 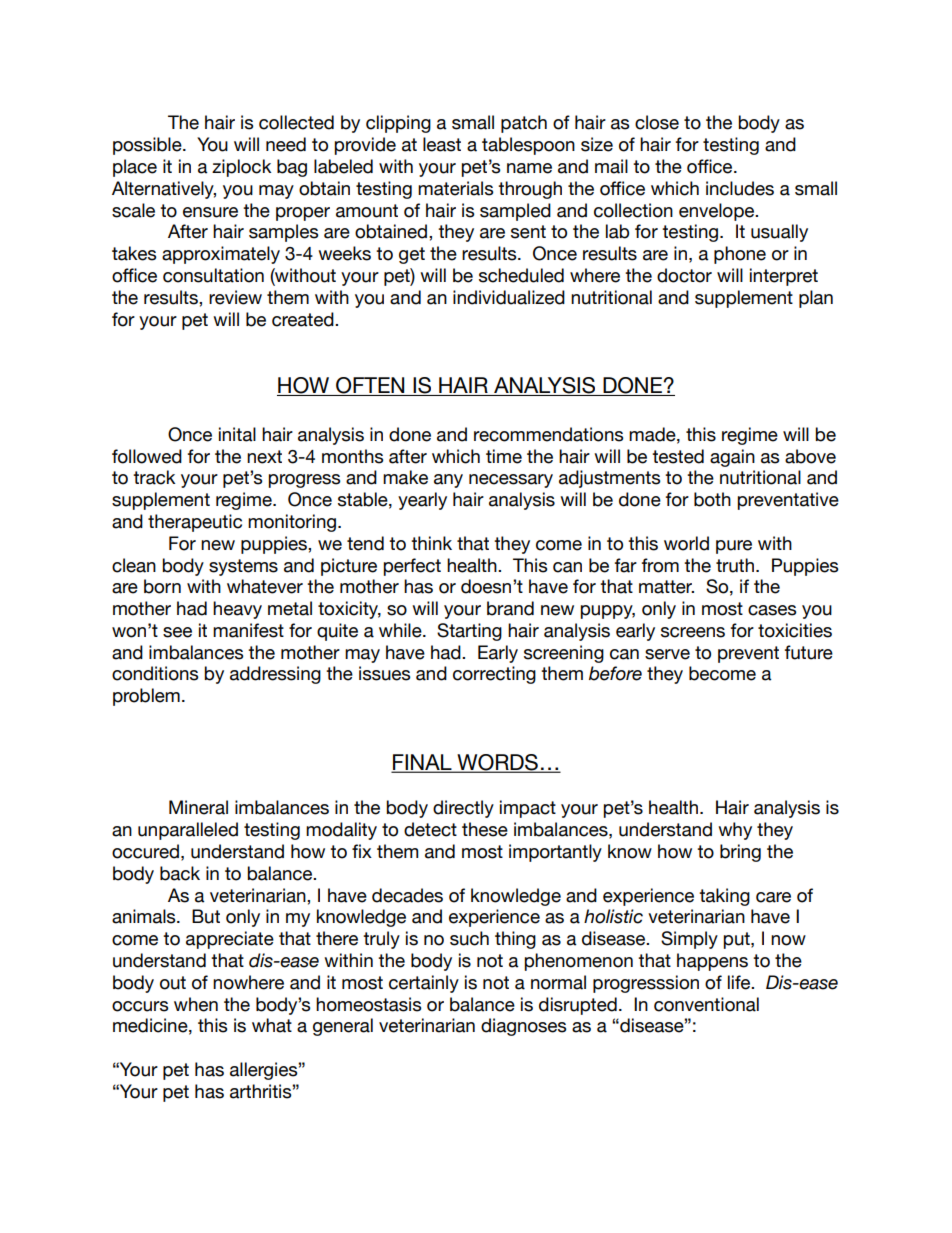 I want to click on individualized, so click(x=509, y=297).
